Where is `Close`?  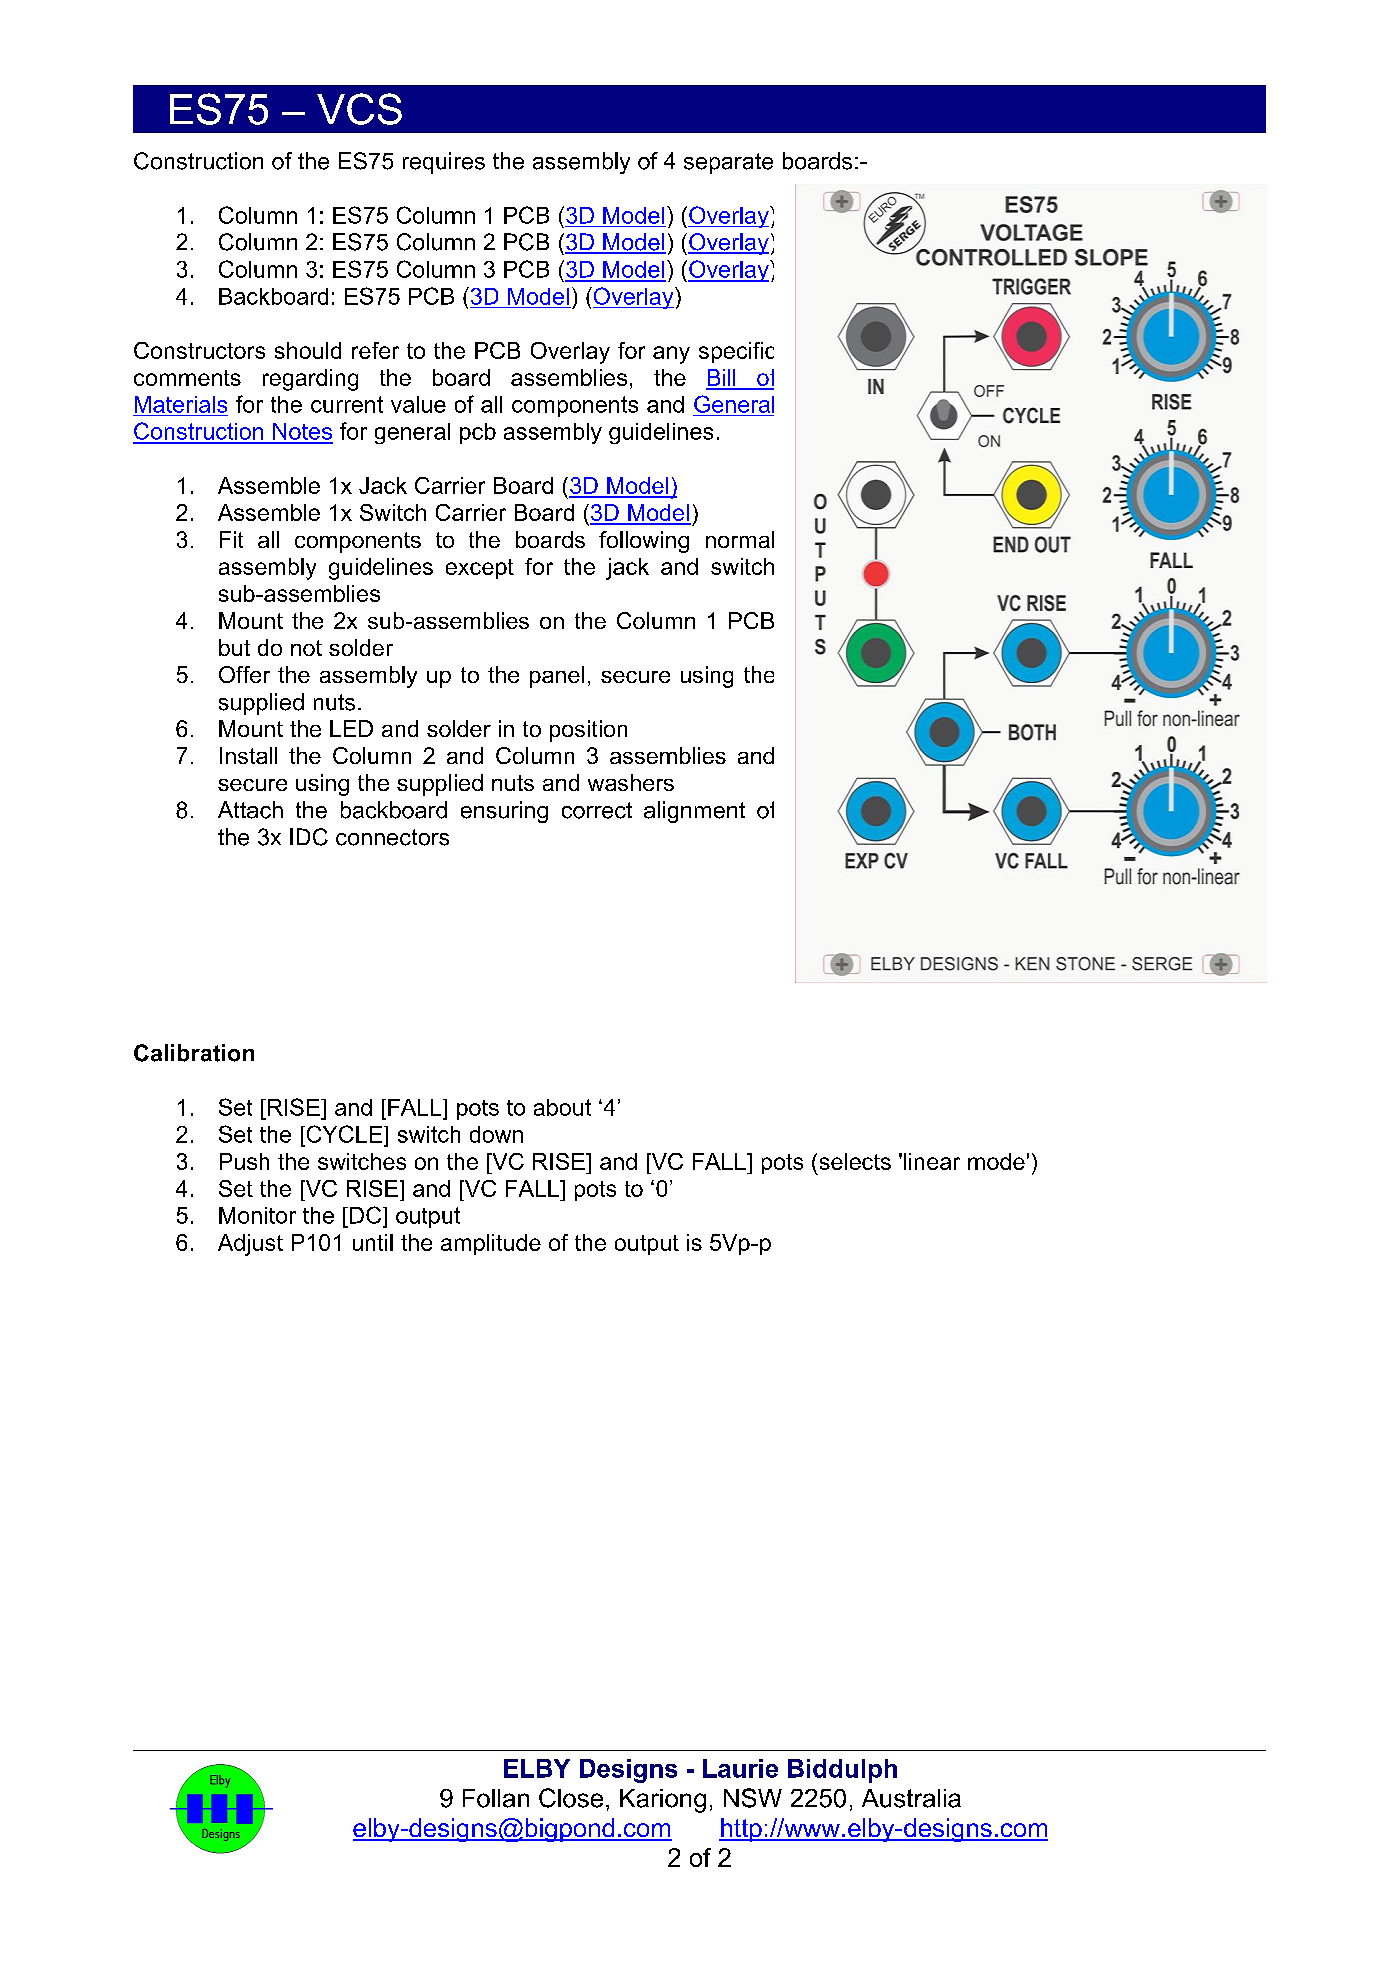 Close is located at coordinates (571, 1798).
